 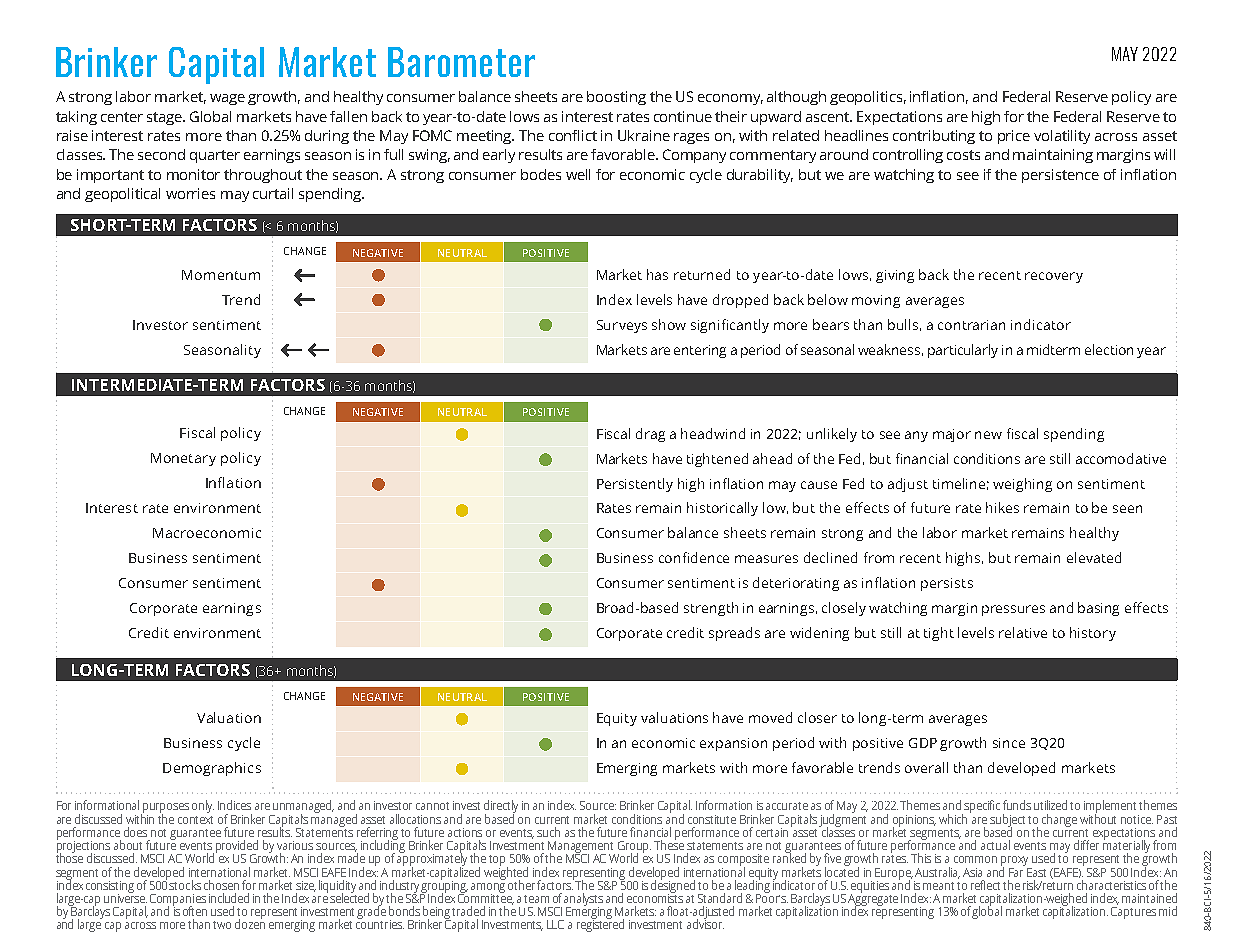 I want to click on boosting, so click(x=616, y=98).
